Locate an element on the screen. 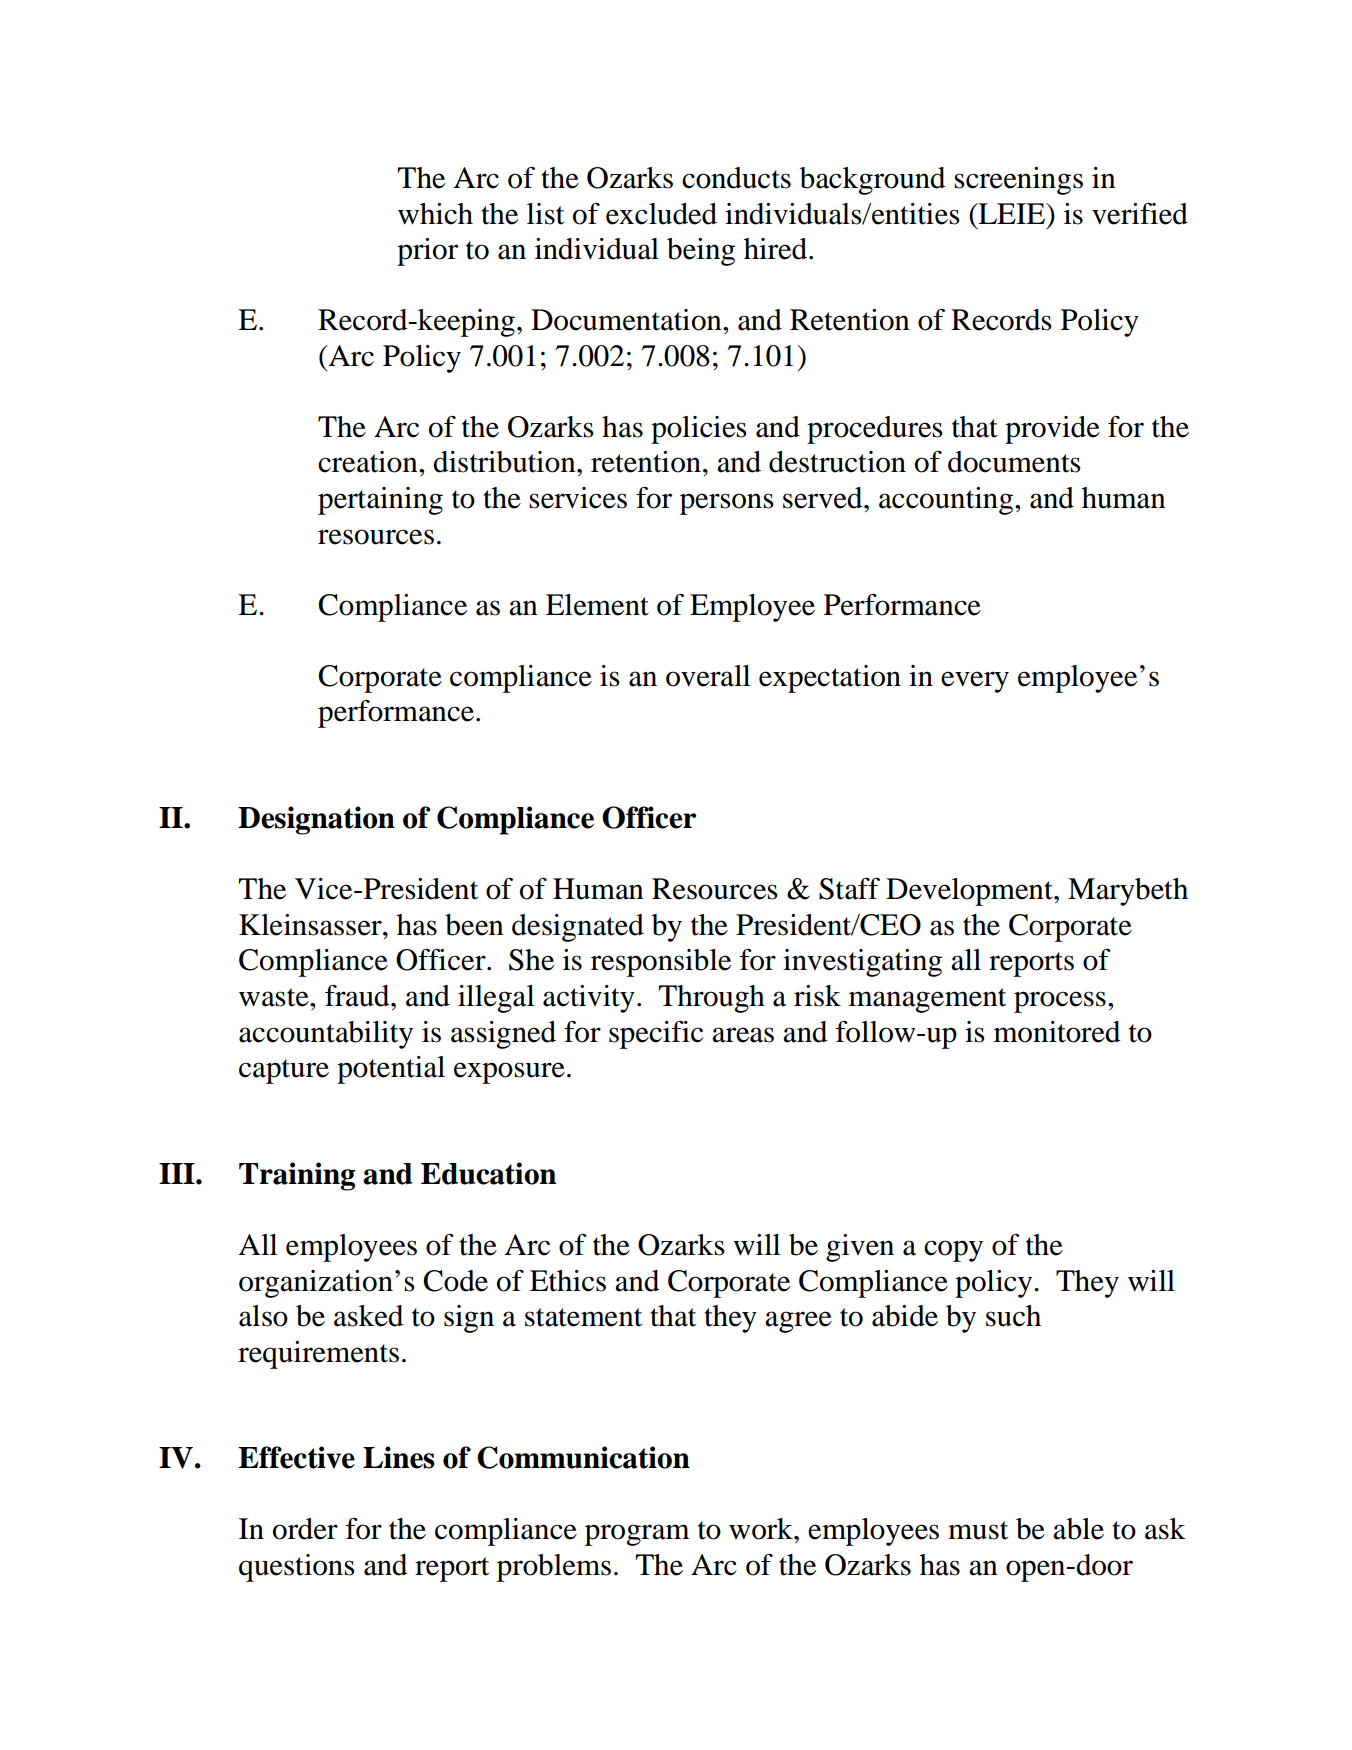 The height and width of the screenshot is (1750, 1352). work is located at coordinates (762, 1529).
